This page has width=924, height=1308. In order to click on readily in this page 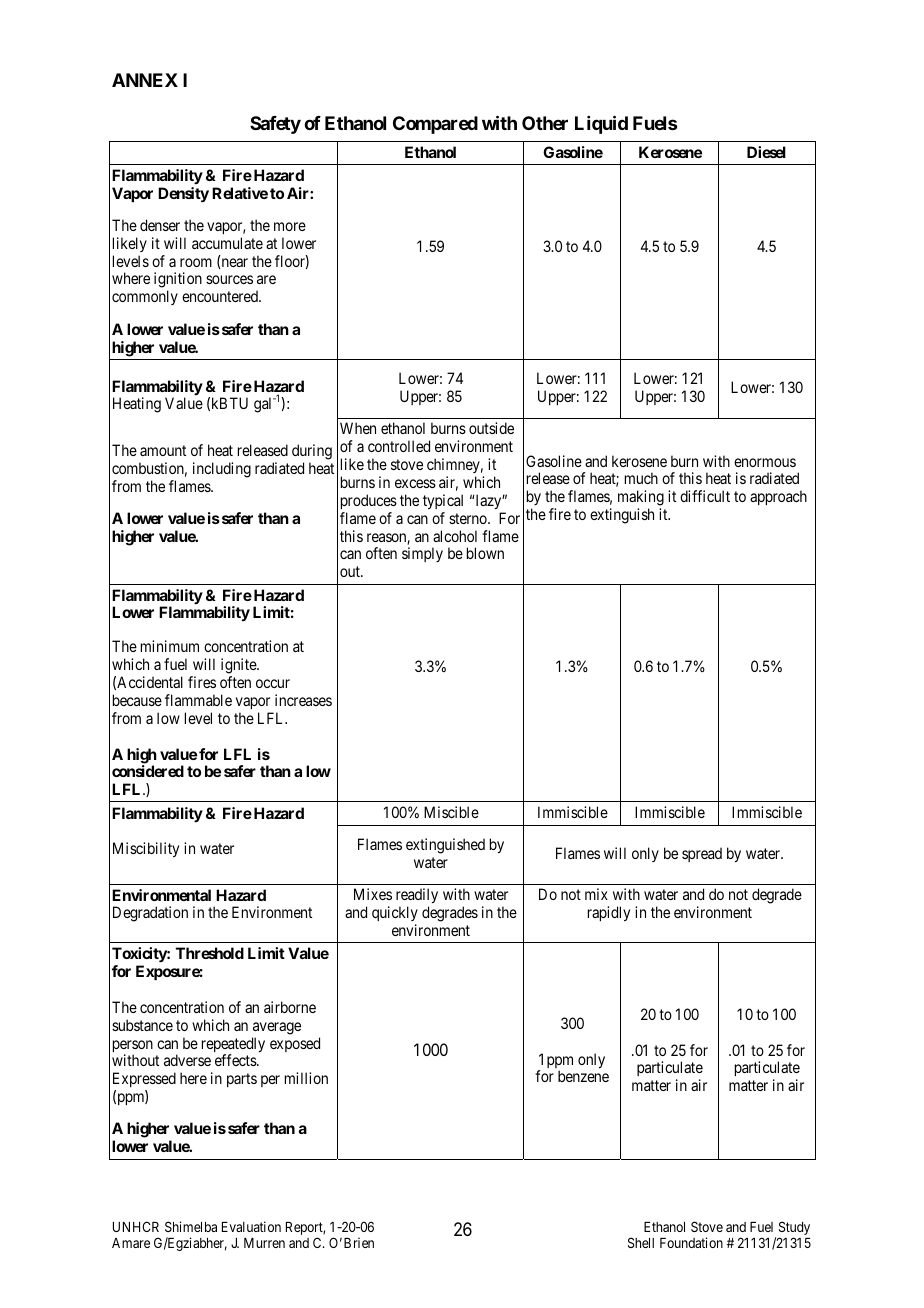, I will do `click(417, 897)`.
